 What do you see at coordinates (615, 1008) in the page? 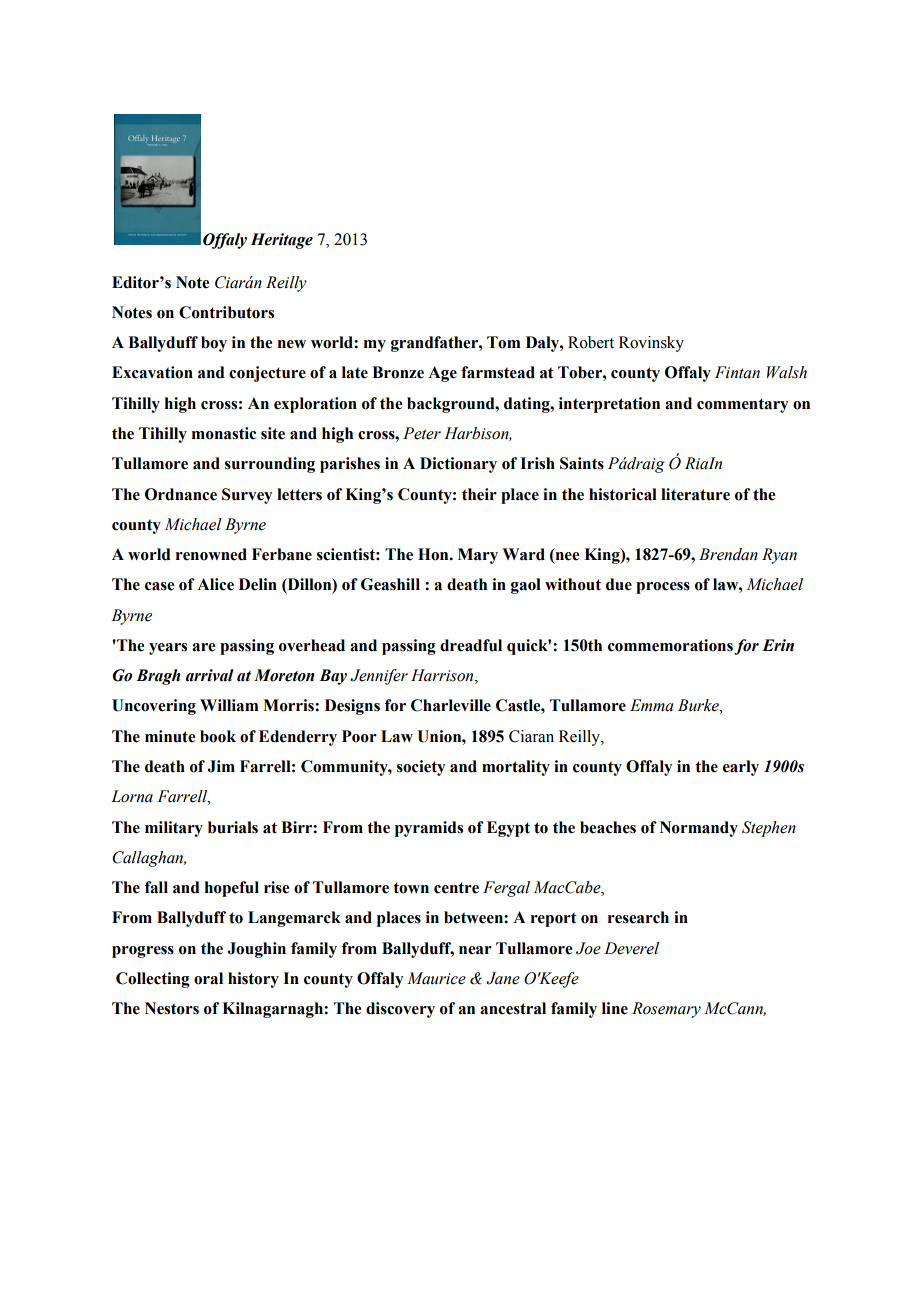
I see `line` at bounding box center [615, 1008].
